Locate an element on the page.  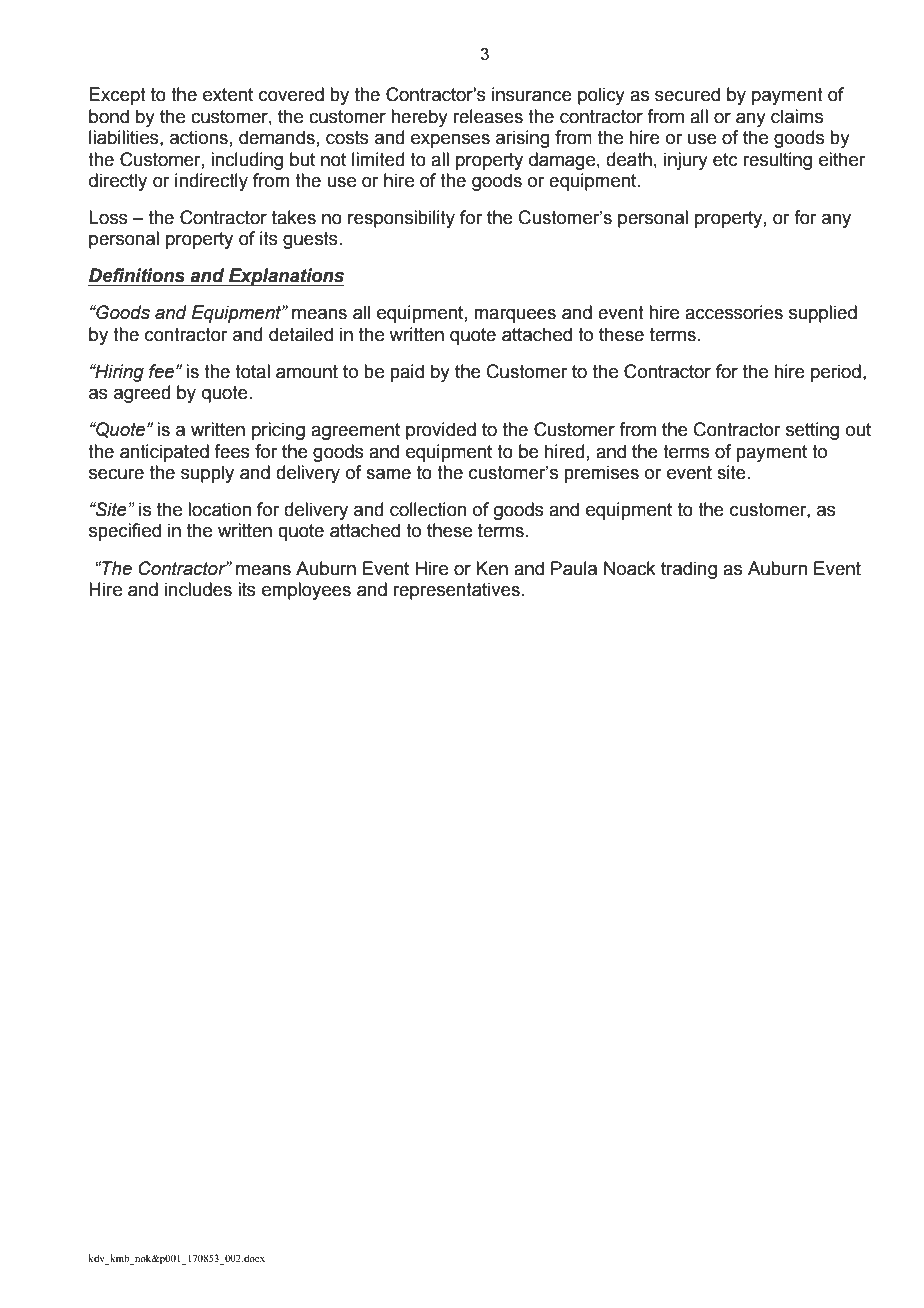
marquees is located at coordinates (515, 315).
